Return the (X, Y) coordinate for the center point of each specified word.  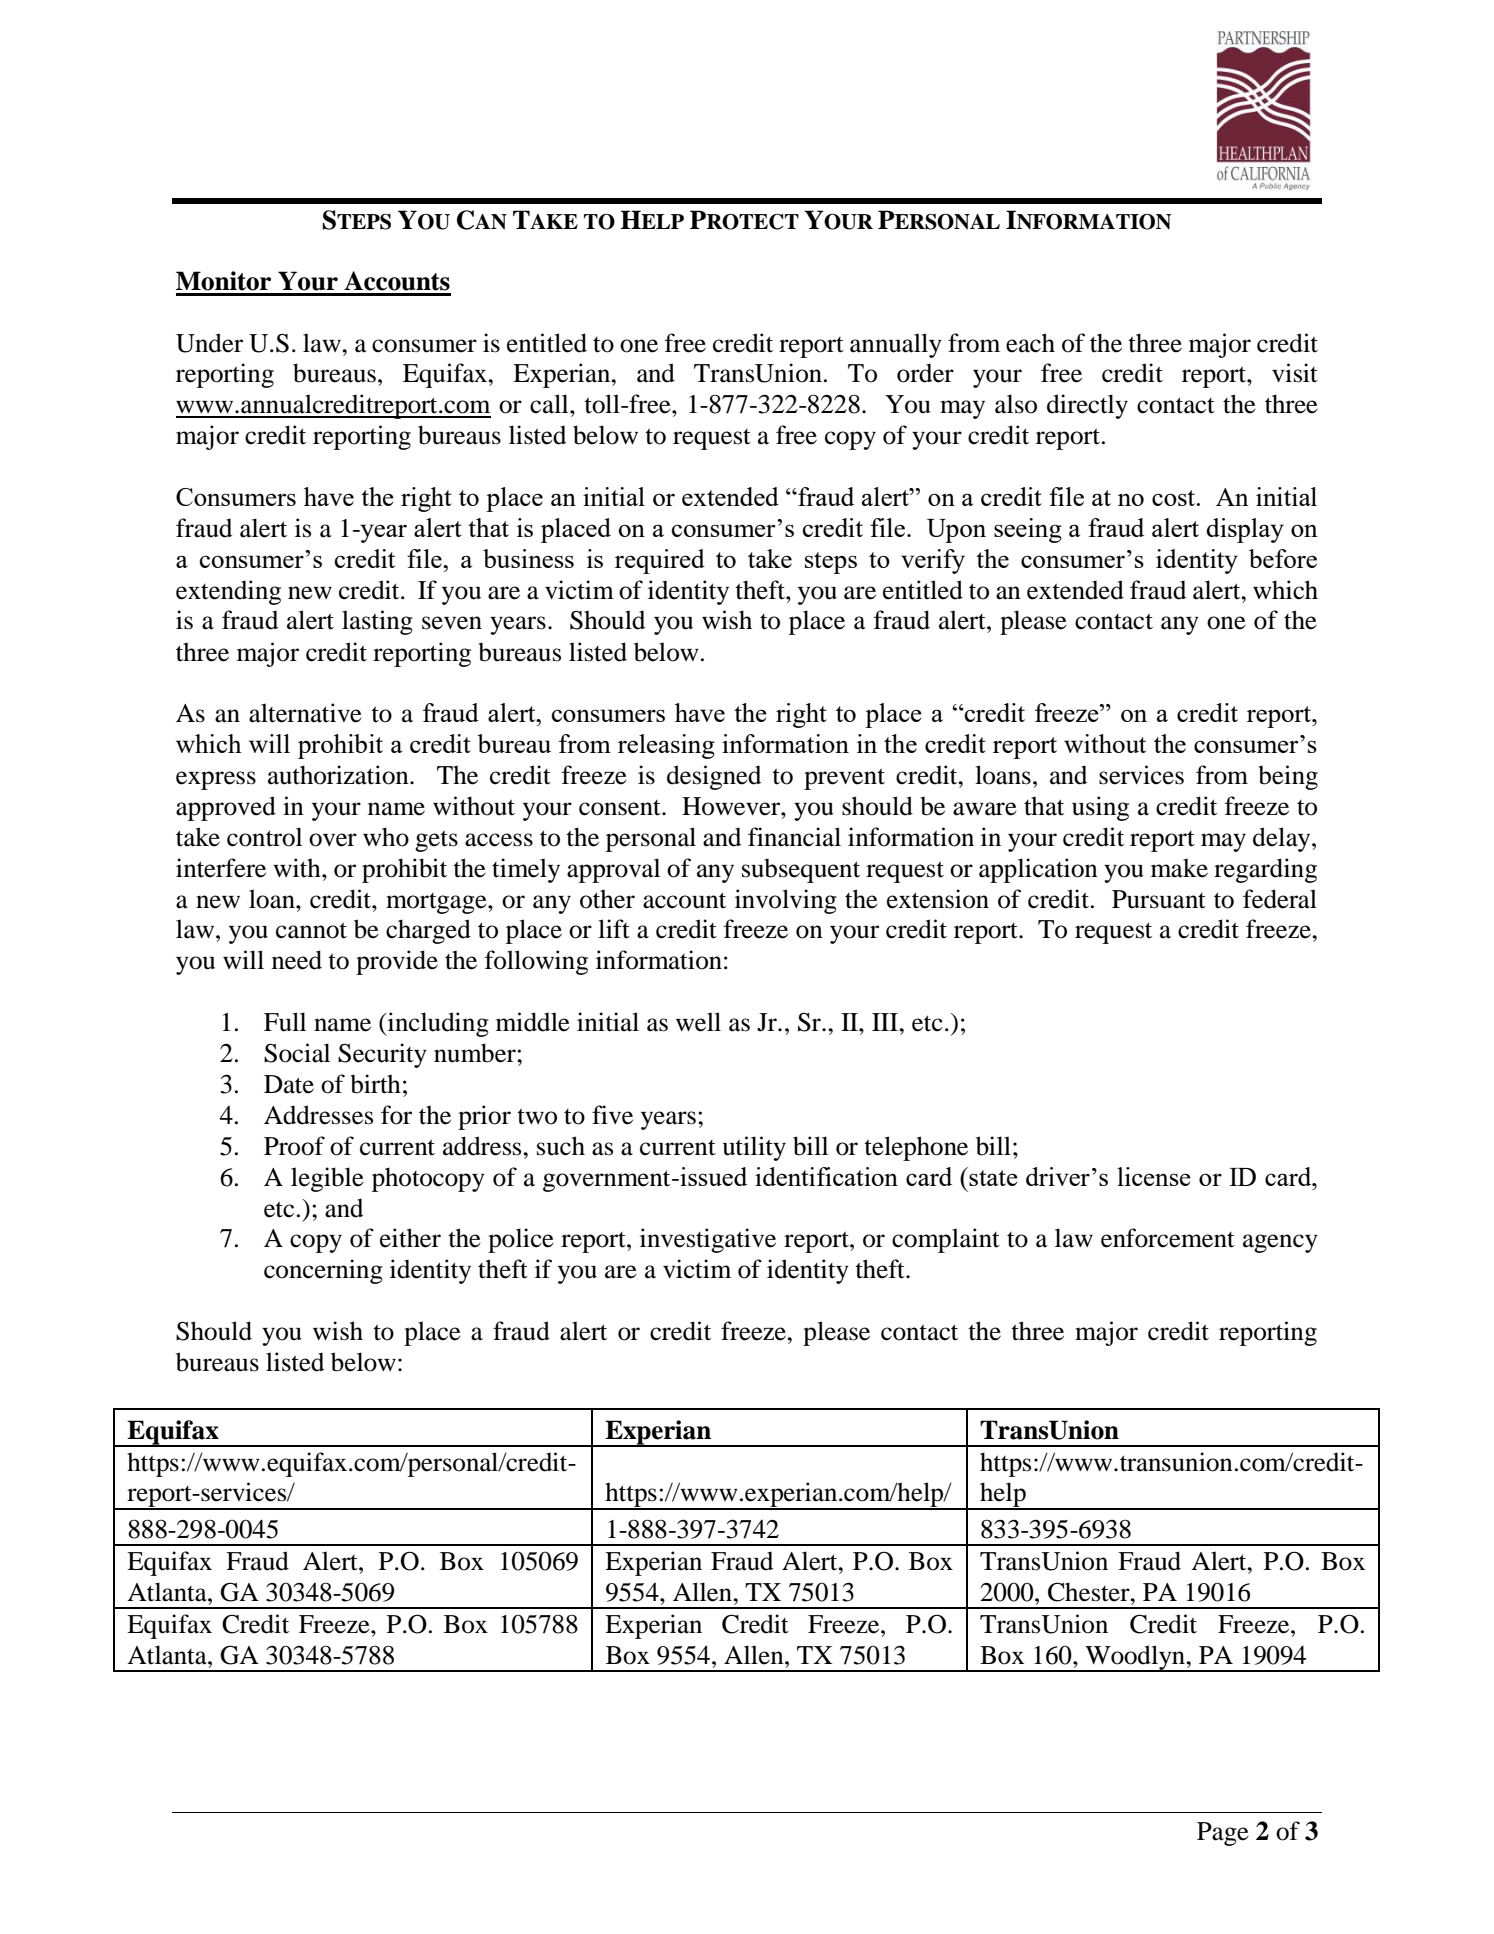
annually (896, 345)
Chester (1090, 1592)
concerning (323, 1271)
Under (209, 343)
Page (1223, 1834)
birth (375, 1084)
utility (754, 1148)
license (1154, 1176)
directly (1087, 406)
